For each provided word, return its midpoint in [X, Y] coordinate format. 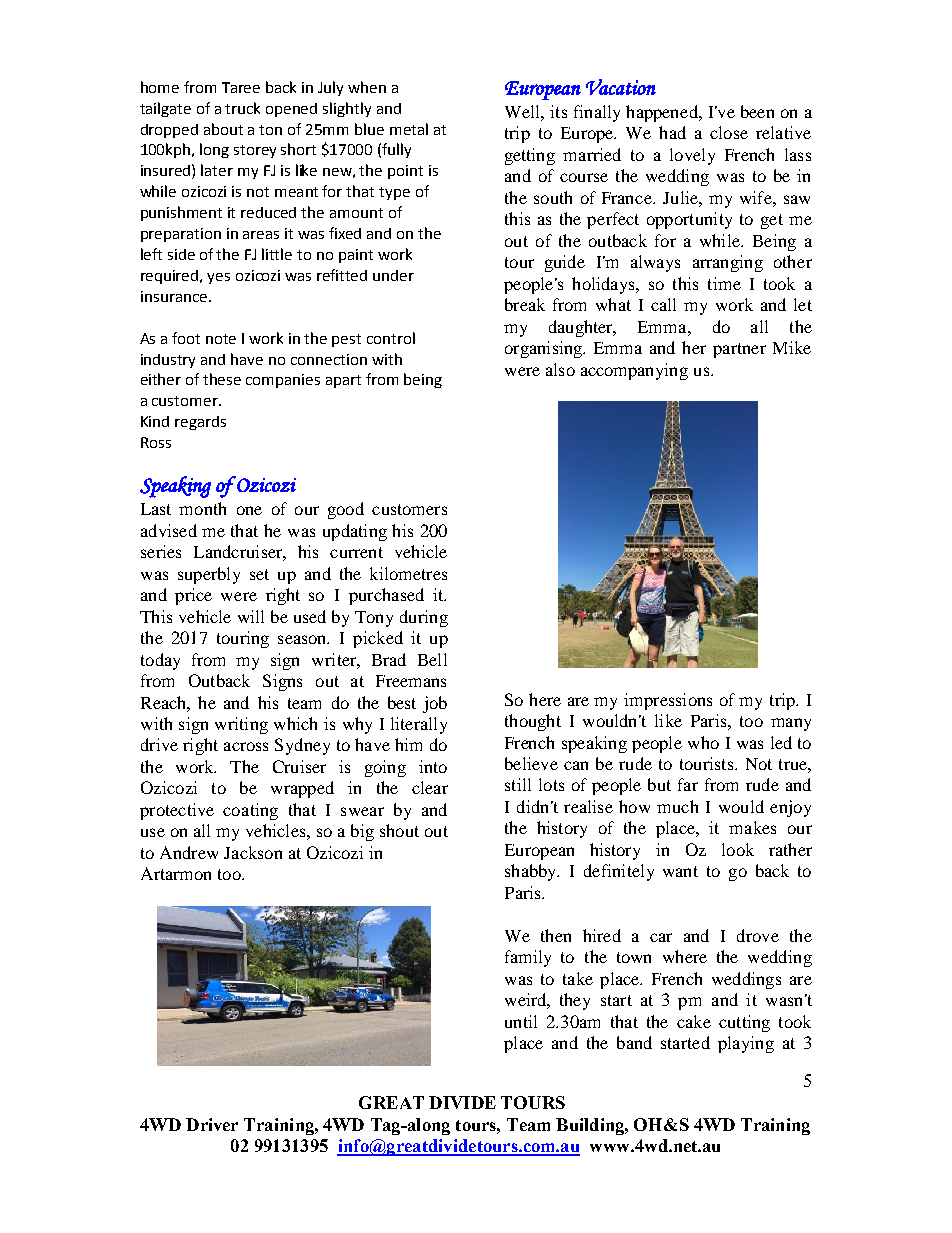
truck [242, 108]
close [729, 132]
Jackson [253, 852]
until [521, 1021]
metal [409, 129]
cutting [744, 1023]
